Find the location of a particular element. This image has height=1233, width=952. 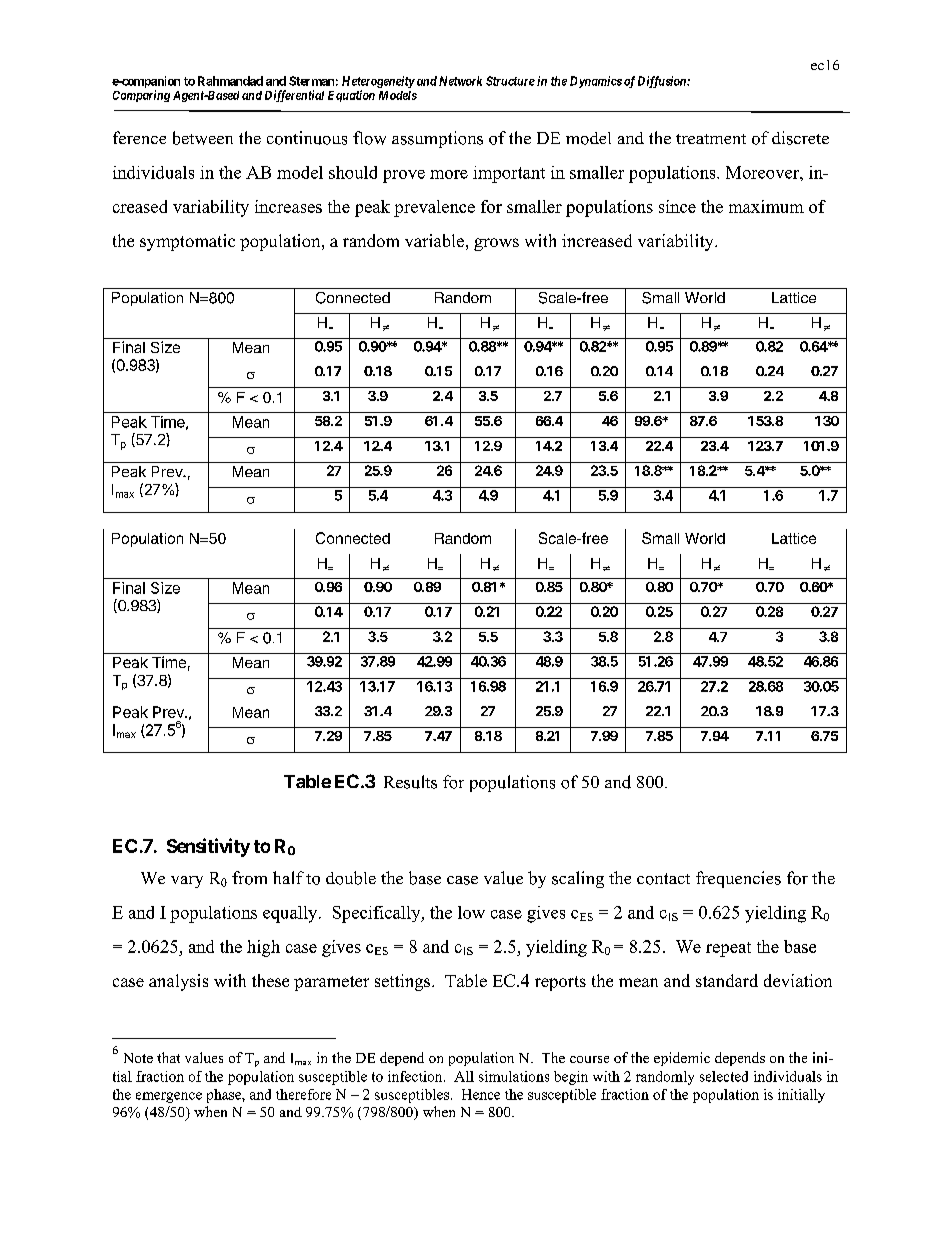

that is located at coordinates (168, 1057).
